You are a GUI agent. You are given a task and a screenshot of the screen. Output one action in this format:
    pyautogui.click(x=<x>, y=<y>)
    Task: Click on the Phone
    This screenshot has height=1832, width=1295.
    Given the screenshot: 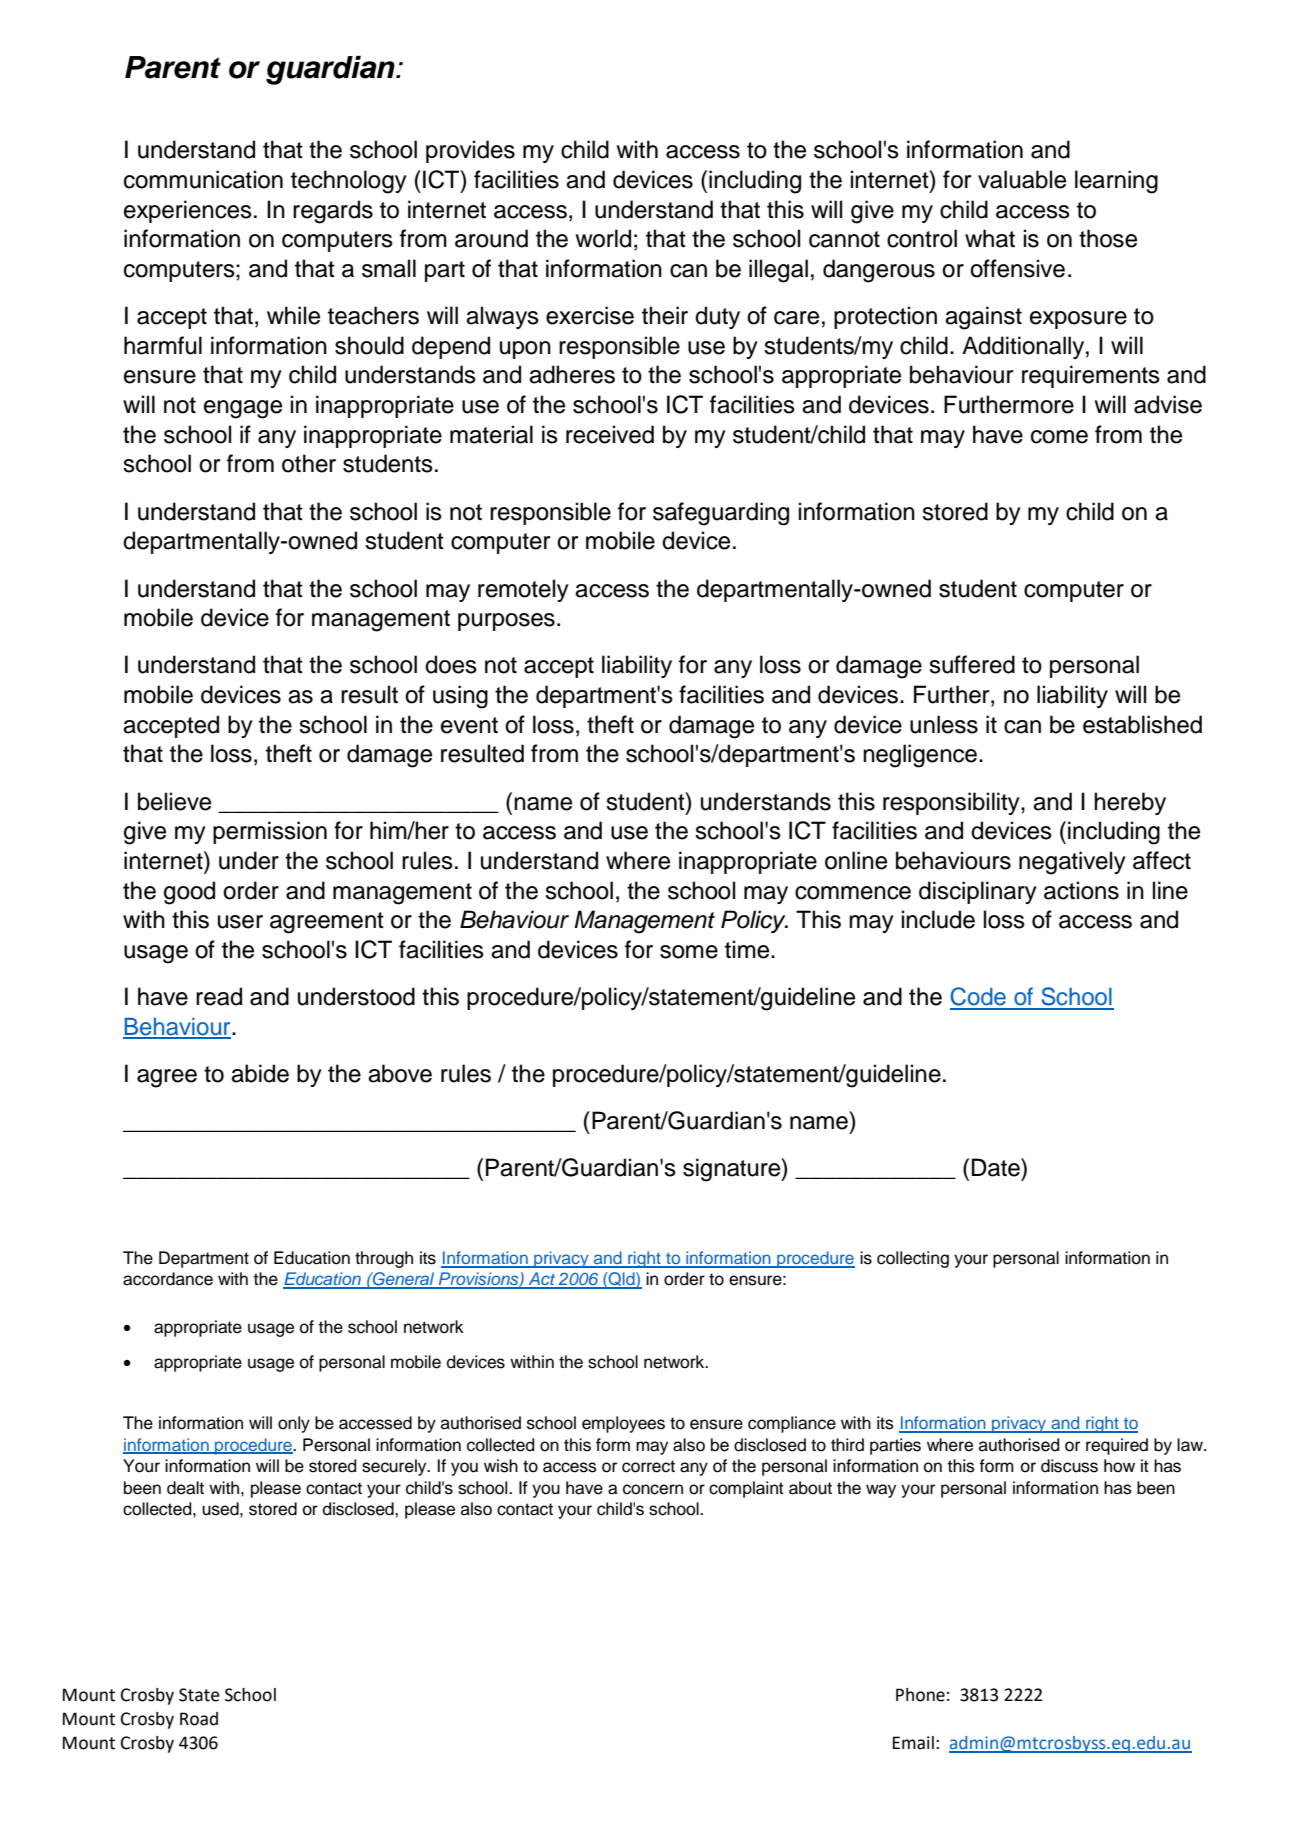 What is the action you would take?
    pyautogui.click(x=920, y=1695)
